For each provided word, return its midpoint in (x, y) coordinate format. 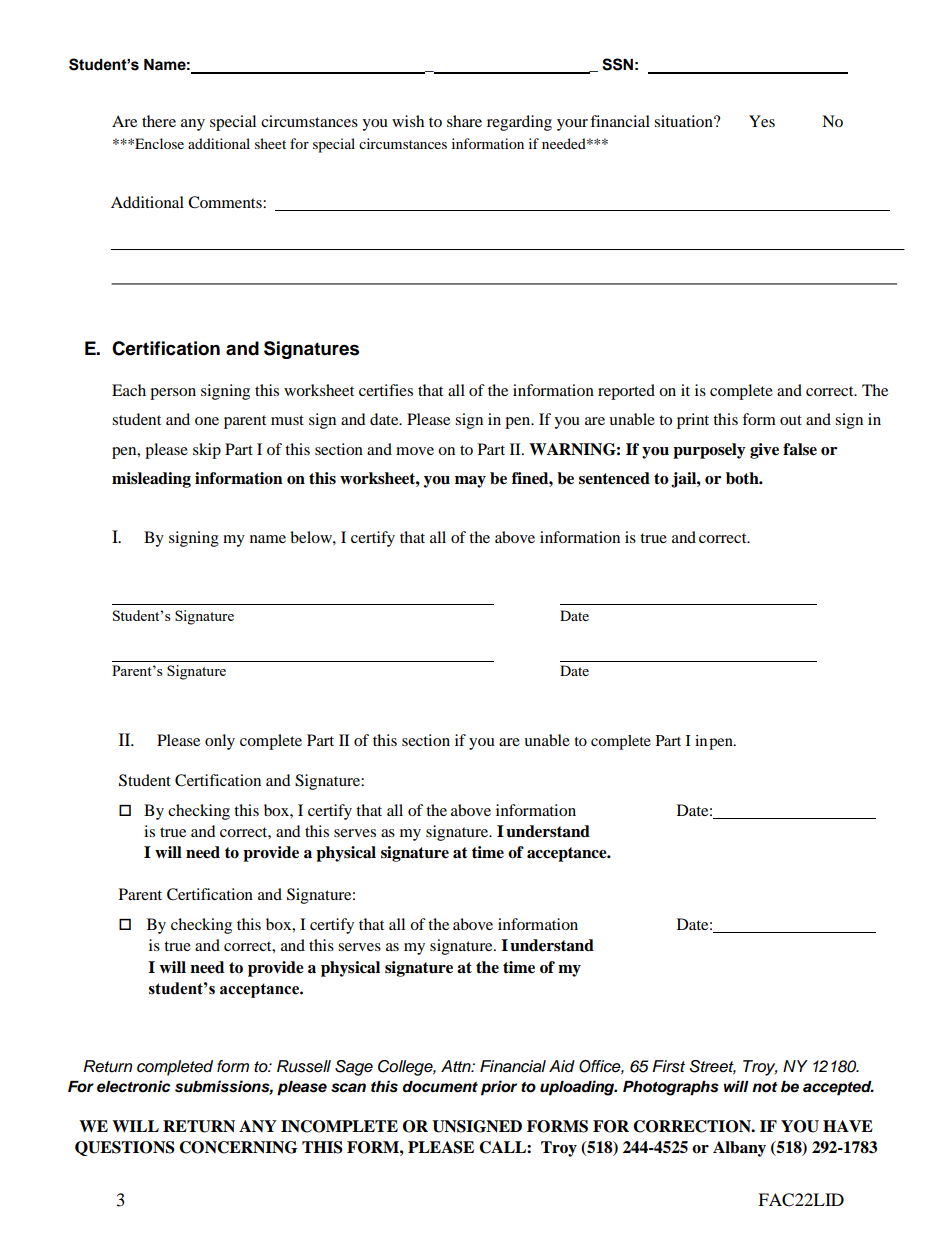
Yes (762, 121)
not (764, 1087)
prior (499, 1088)
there (159, 121)
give (764, 451)
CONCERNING (238, 1147)
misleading (151, 480)
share (464, 121)
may (470, 482)
